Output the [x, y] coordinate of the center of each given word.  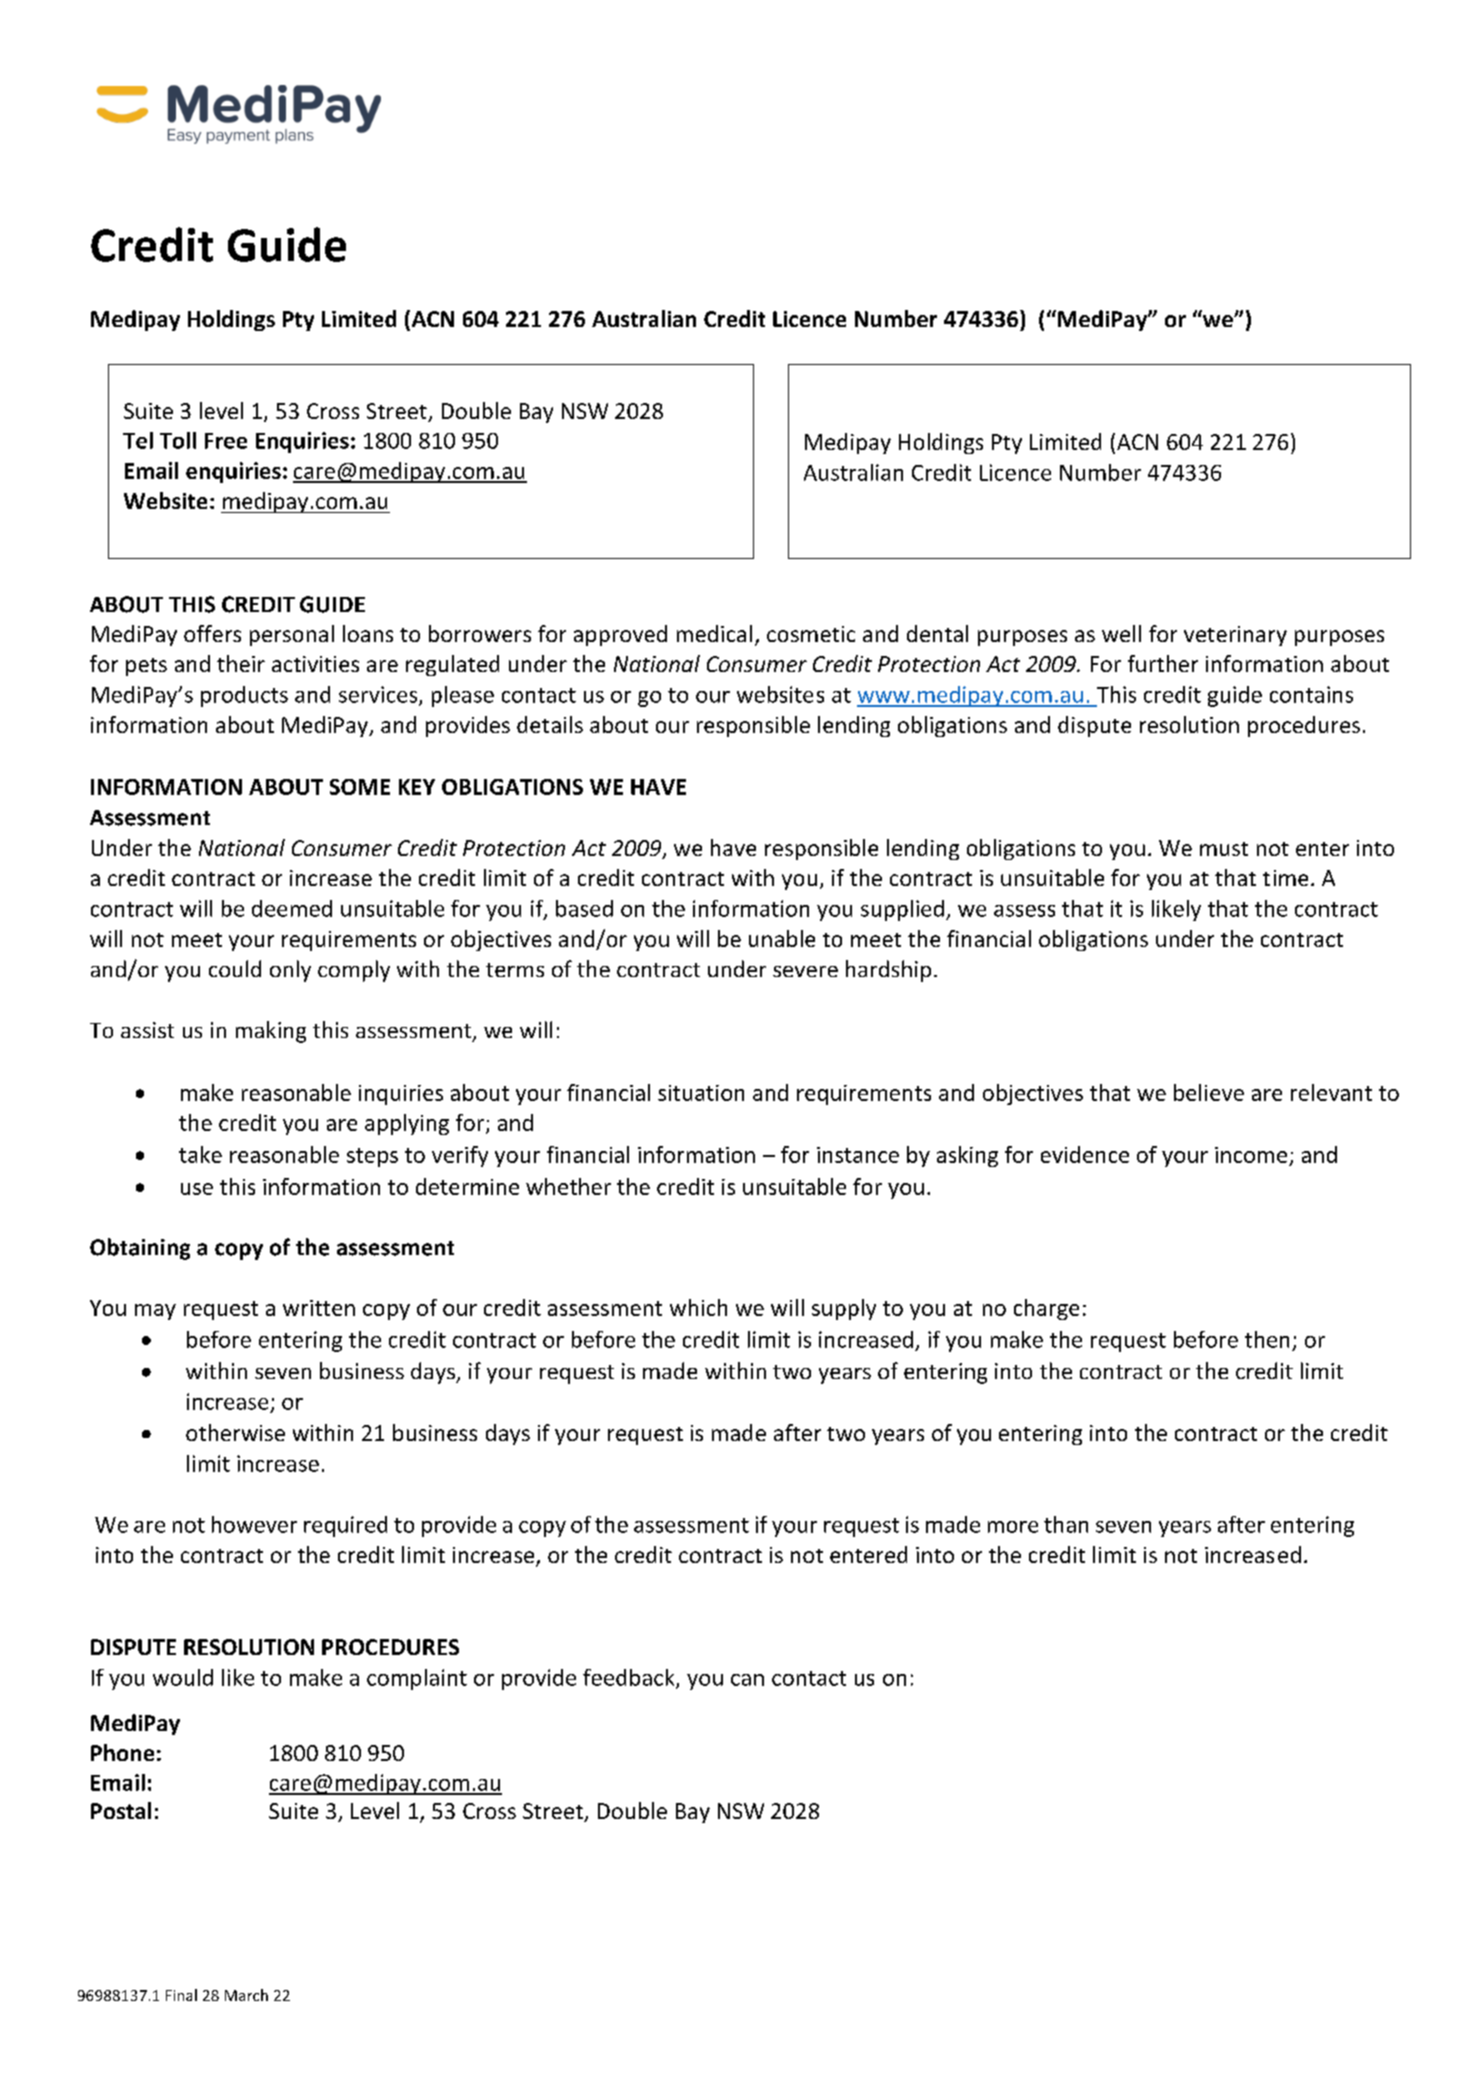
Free [226, 441]
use [197, 1189]
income [1251, 1155]
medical [714, 633]
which [698, 1307]
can [747, 1680]
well [1121, 633]
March [246, 1995]
